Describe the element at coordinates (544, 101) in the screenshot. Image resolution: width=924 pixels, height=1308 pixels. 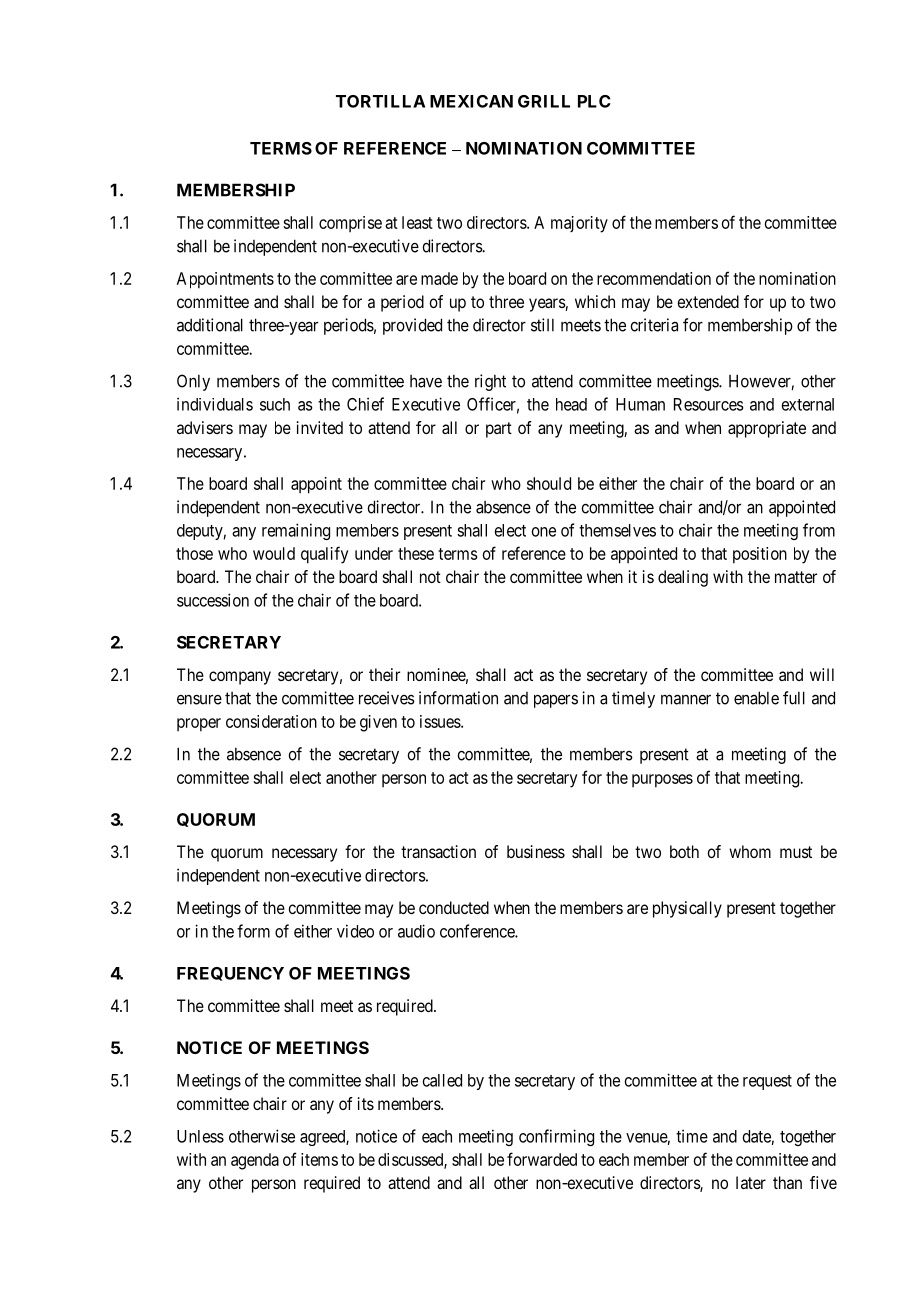
I see `GRILL` at that location.
